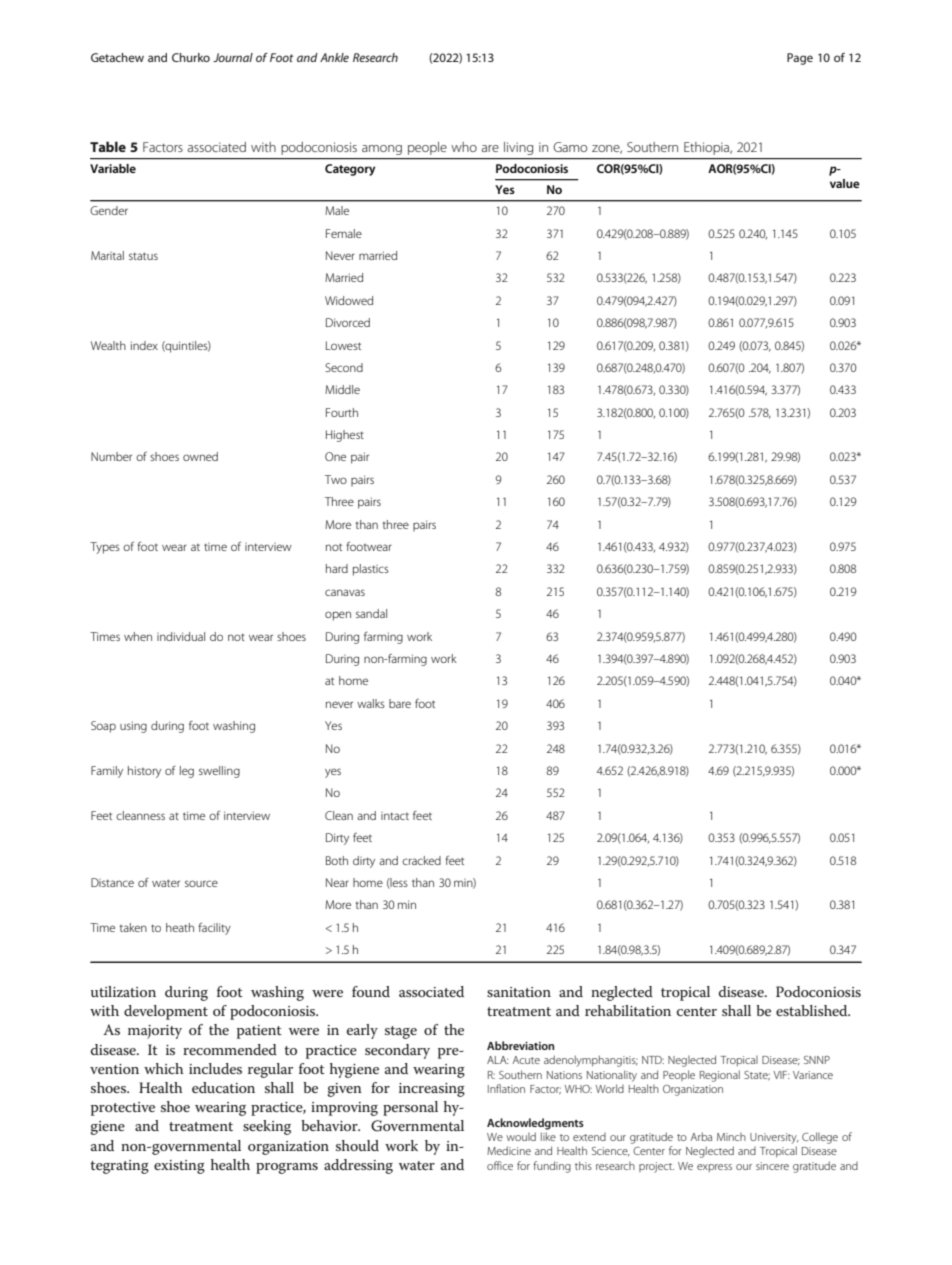  I want to click on living, so click(518, 148).
